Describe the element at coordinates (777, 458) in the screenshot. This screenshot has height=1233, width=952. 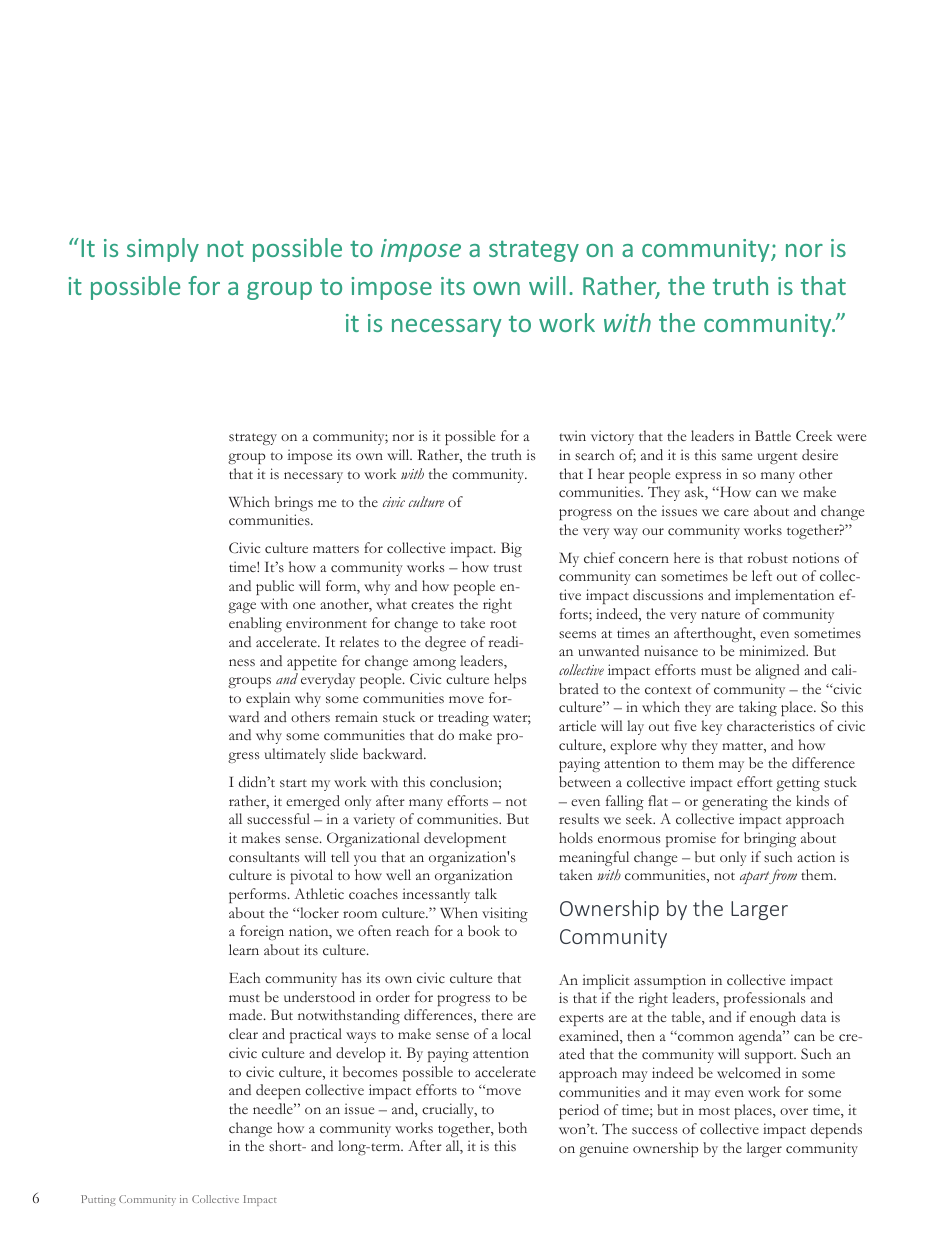
I see `urgent` at that location.
